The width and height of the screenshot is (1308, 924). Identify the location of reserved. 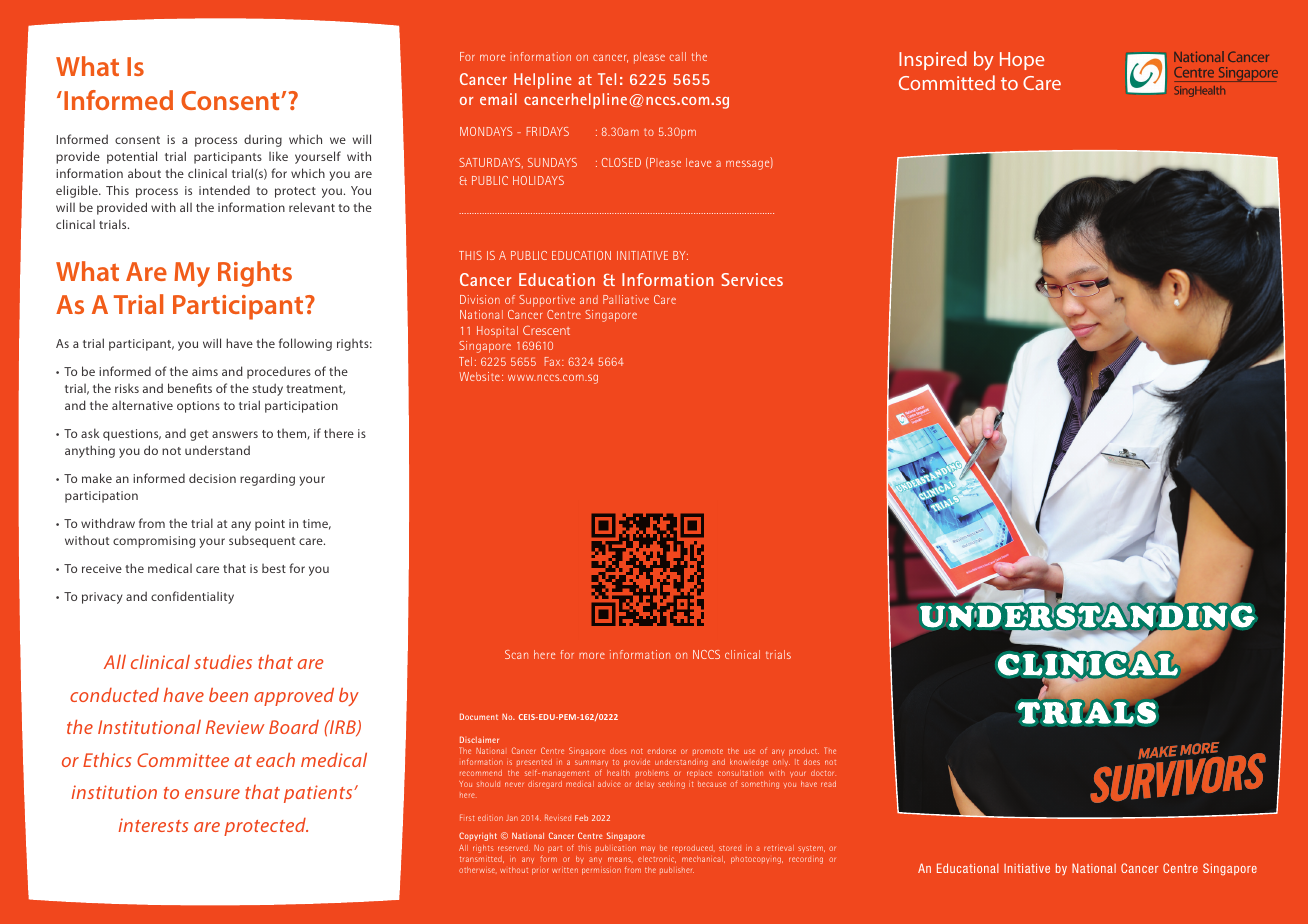
(514, 848).
